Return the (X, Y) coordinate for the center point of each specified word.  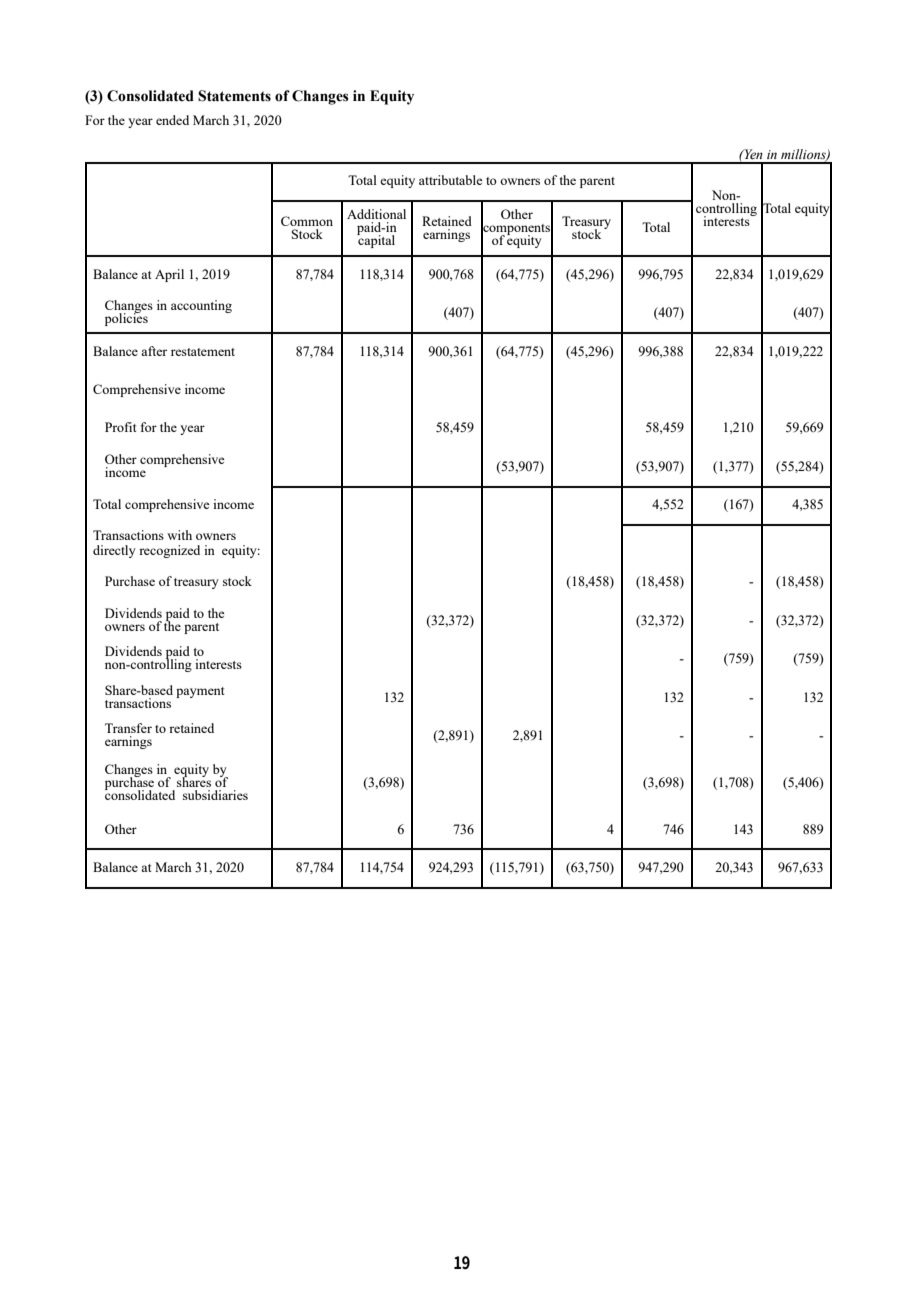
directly (114, 551)
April (169, 275)
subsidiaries (215, 795)
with (179, 535)
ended (172, 120)
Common (307, 221)
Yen (752, 154)
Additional (376, 214)
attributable (451, 180)
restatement (203, 352)
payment (200, 692)
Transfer (128, 728)
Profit (120, 427)
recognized (169, 551)
